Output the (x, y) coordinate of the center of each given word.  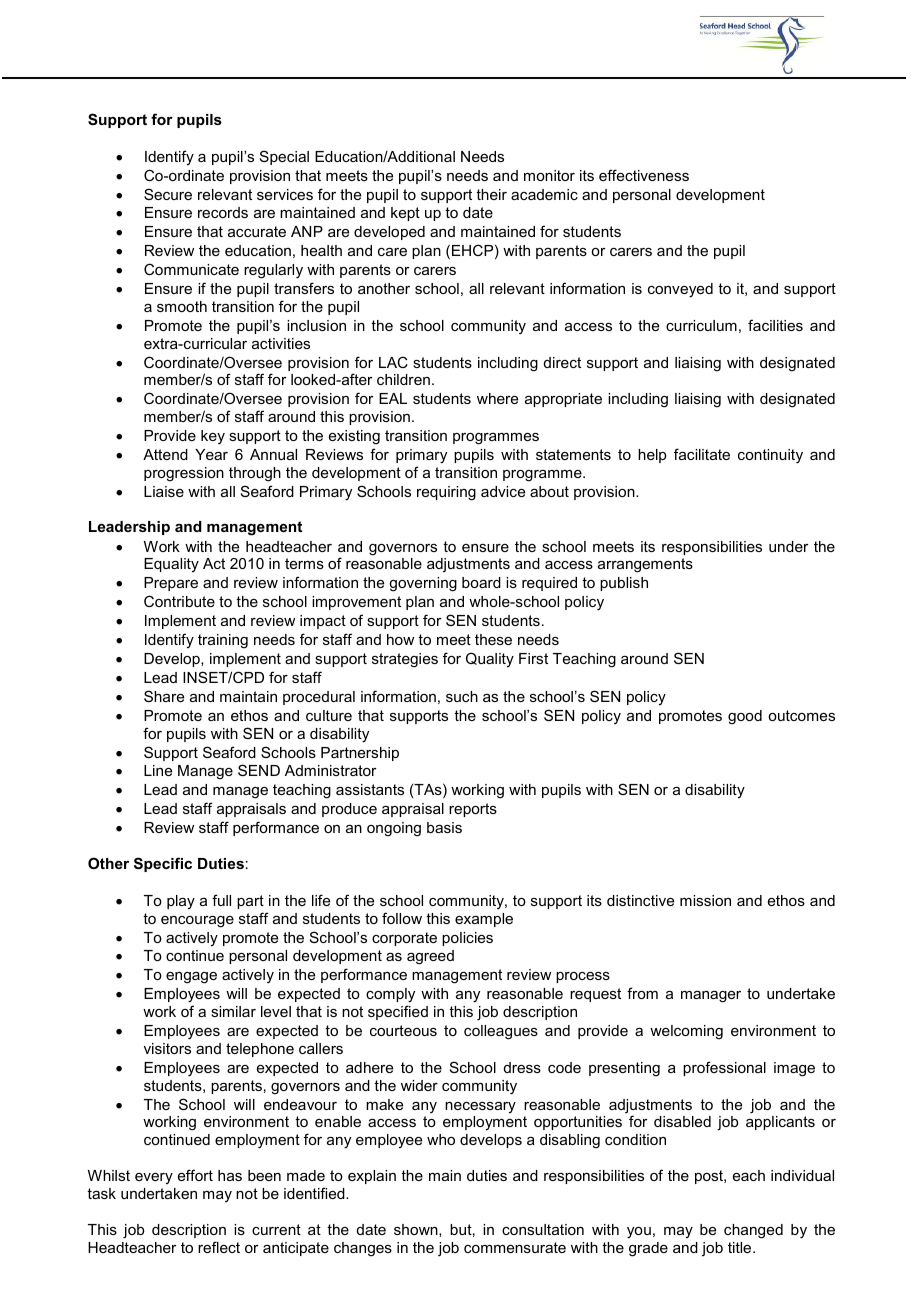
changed (753, 1231)
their (491, 194)
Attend (165, 454)
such (462, 696)
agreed (430, 957)
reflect (219, 1247)
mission (705, 900)
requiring (446, 493)
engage (191, 978)
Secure (168, 194)
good (745, 717)
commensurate (515, 1247)
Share (164, 696)
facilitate (702, 454)
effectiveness (644, 175)
